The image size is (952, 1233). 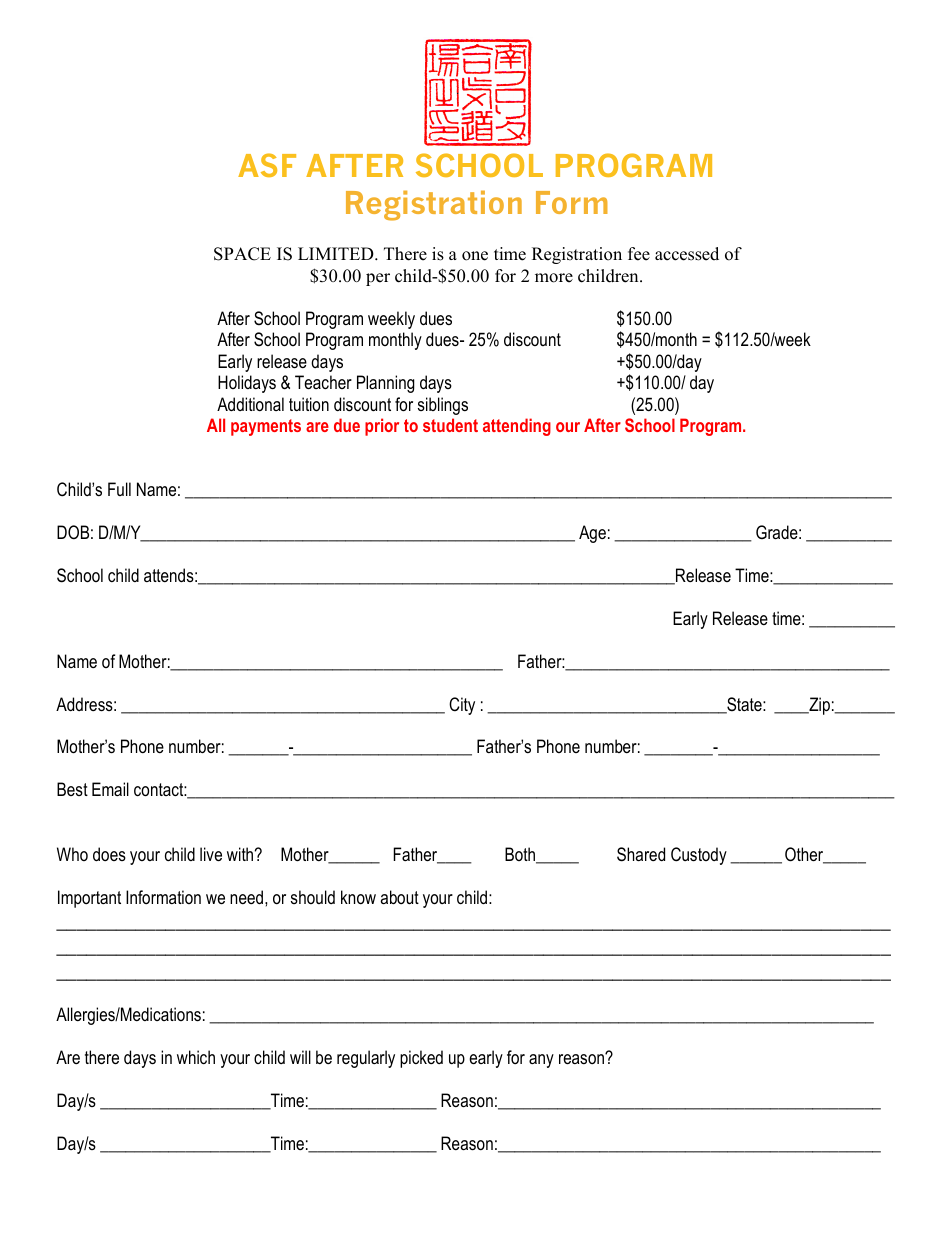 I want to click on LIMITED, so click(x=337, y=253).
